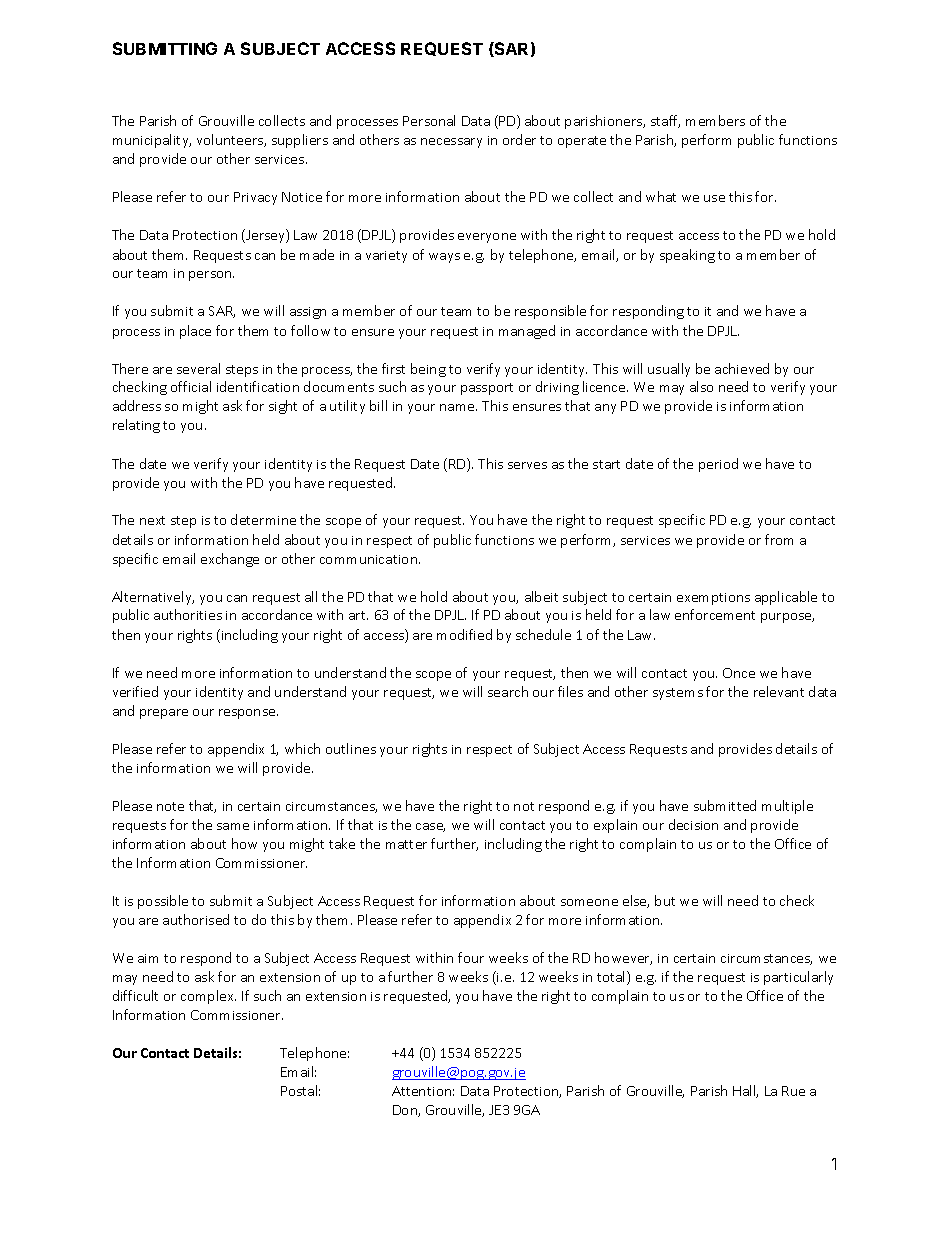 The image size is (952, 1233). What do you see at coordinates (471, 957) in the screenshot?
I see `four` at bounding box center [471, 957].
